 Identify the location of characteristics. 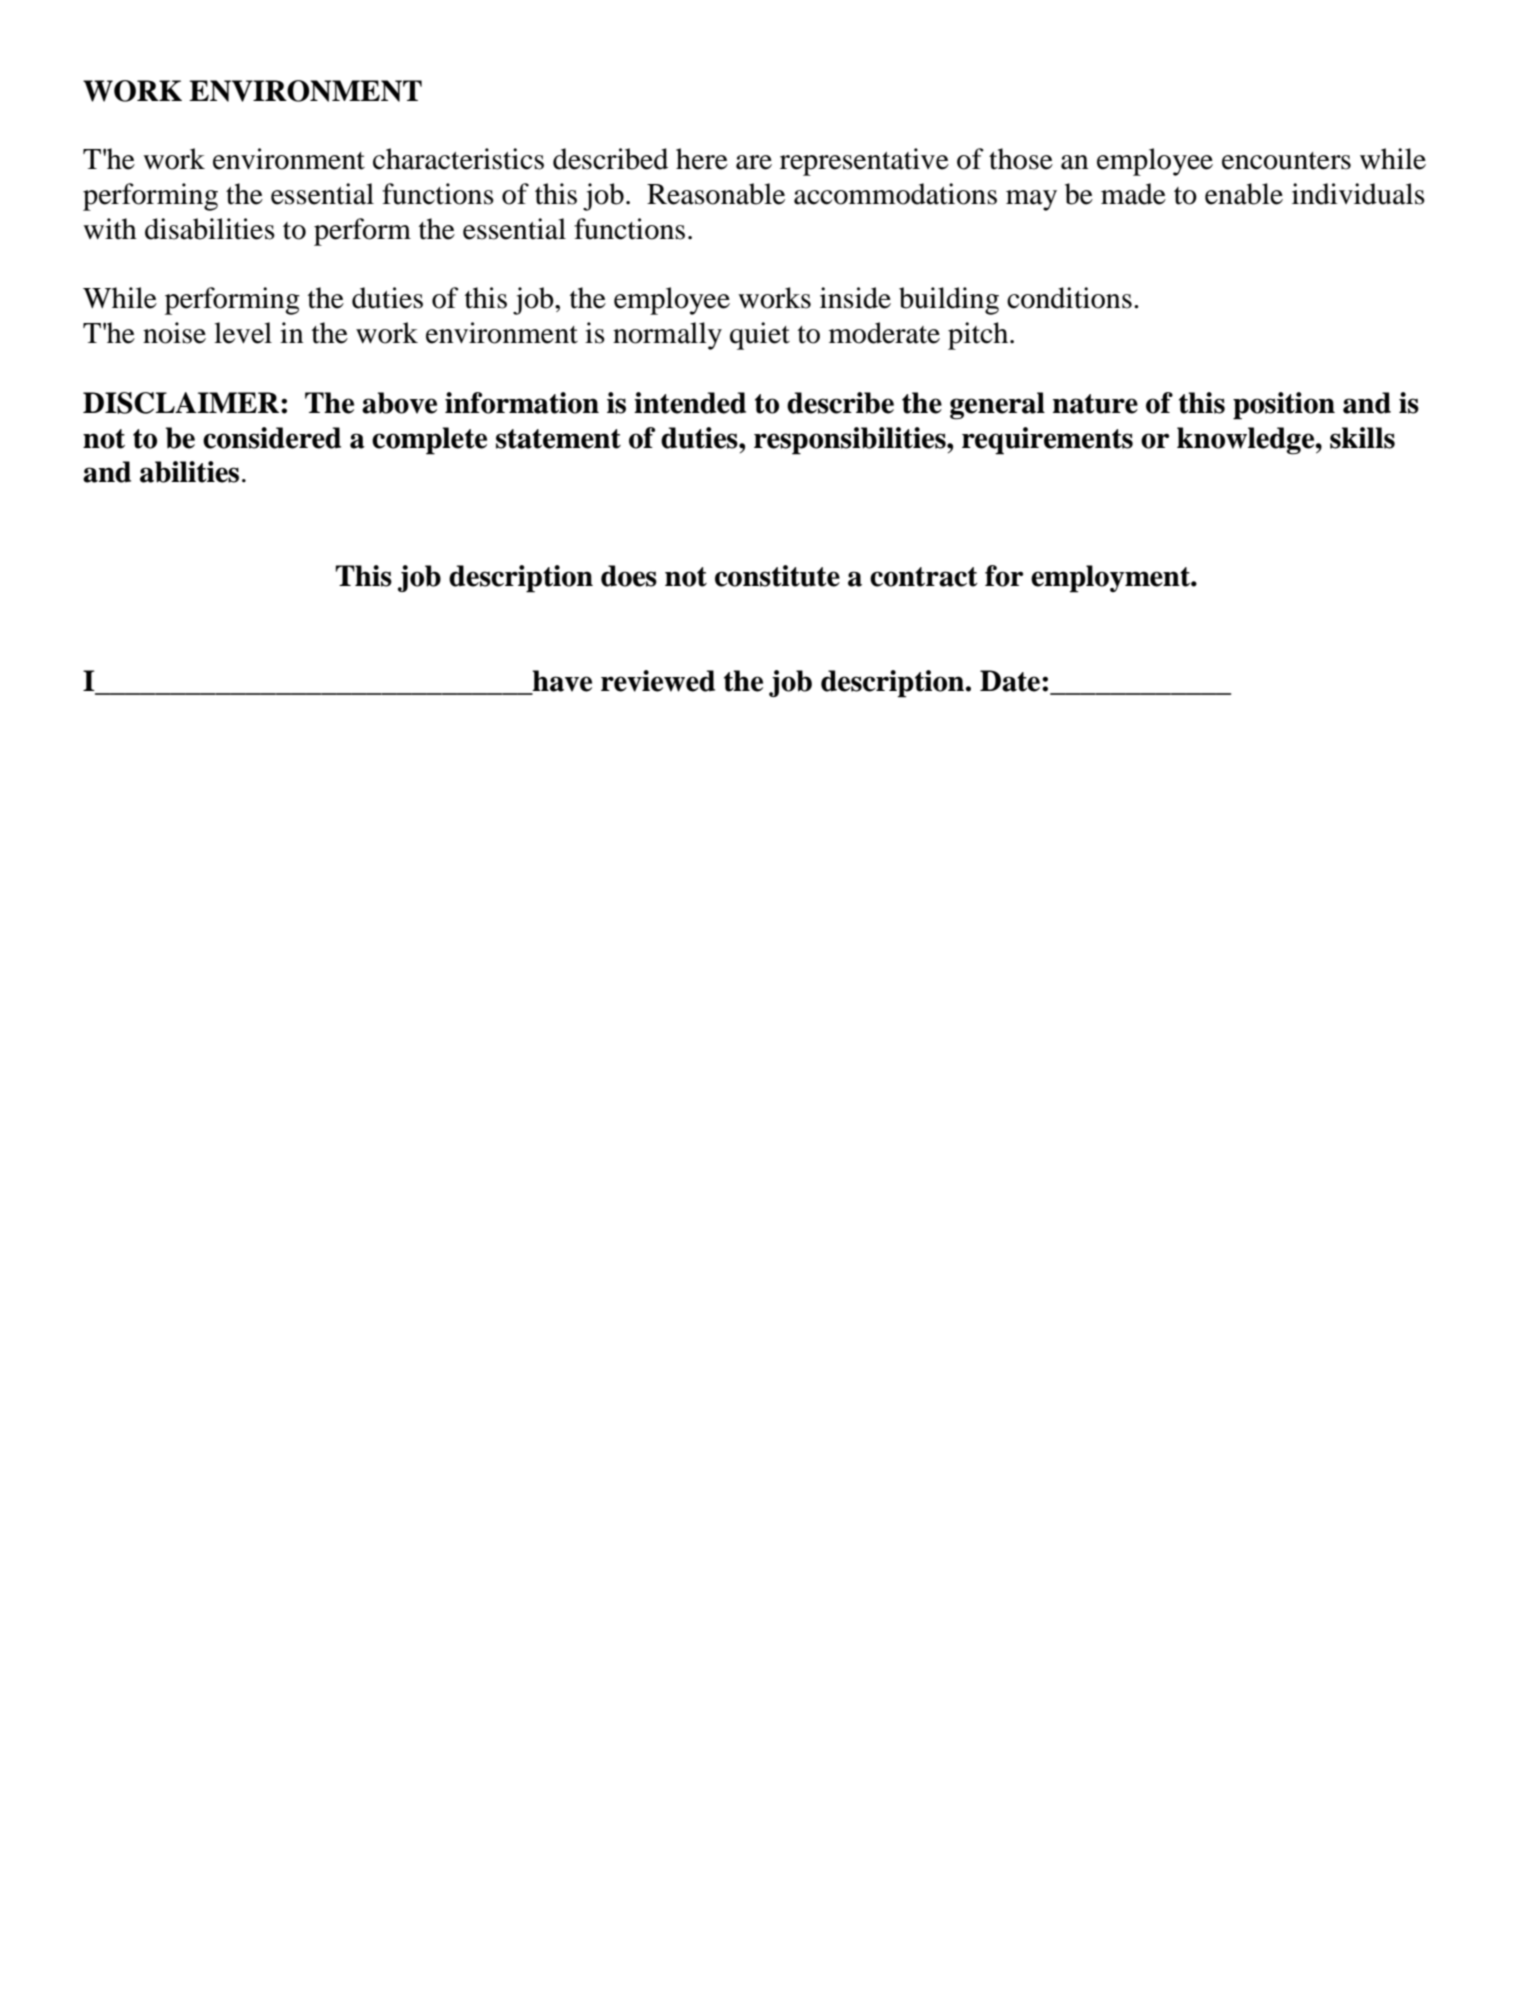
(458, 159).
